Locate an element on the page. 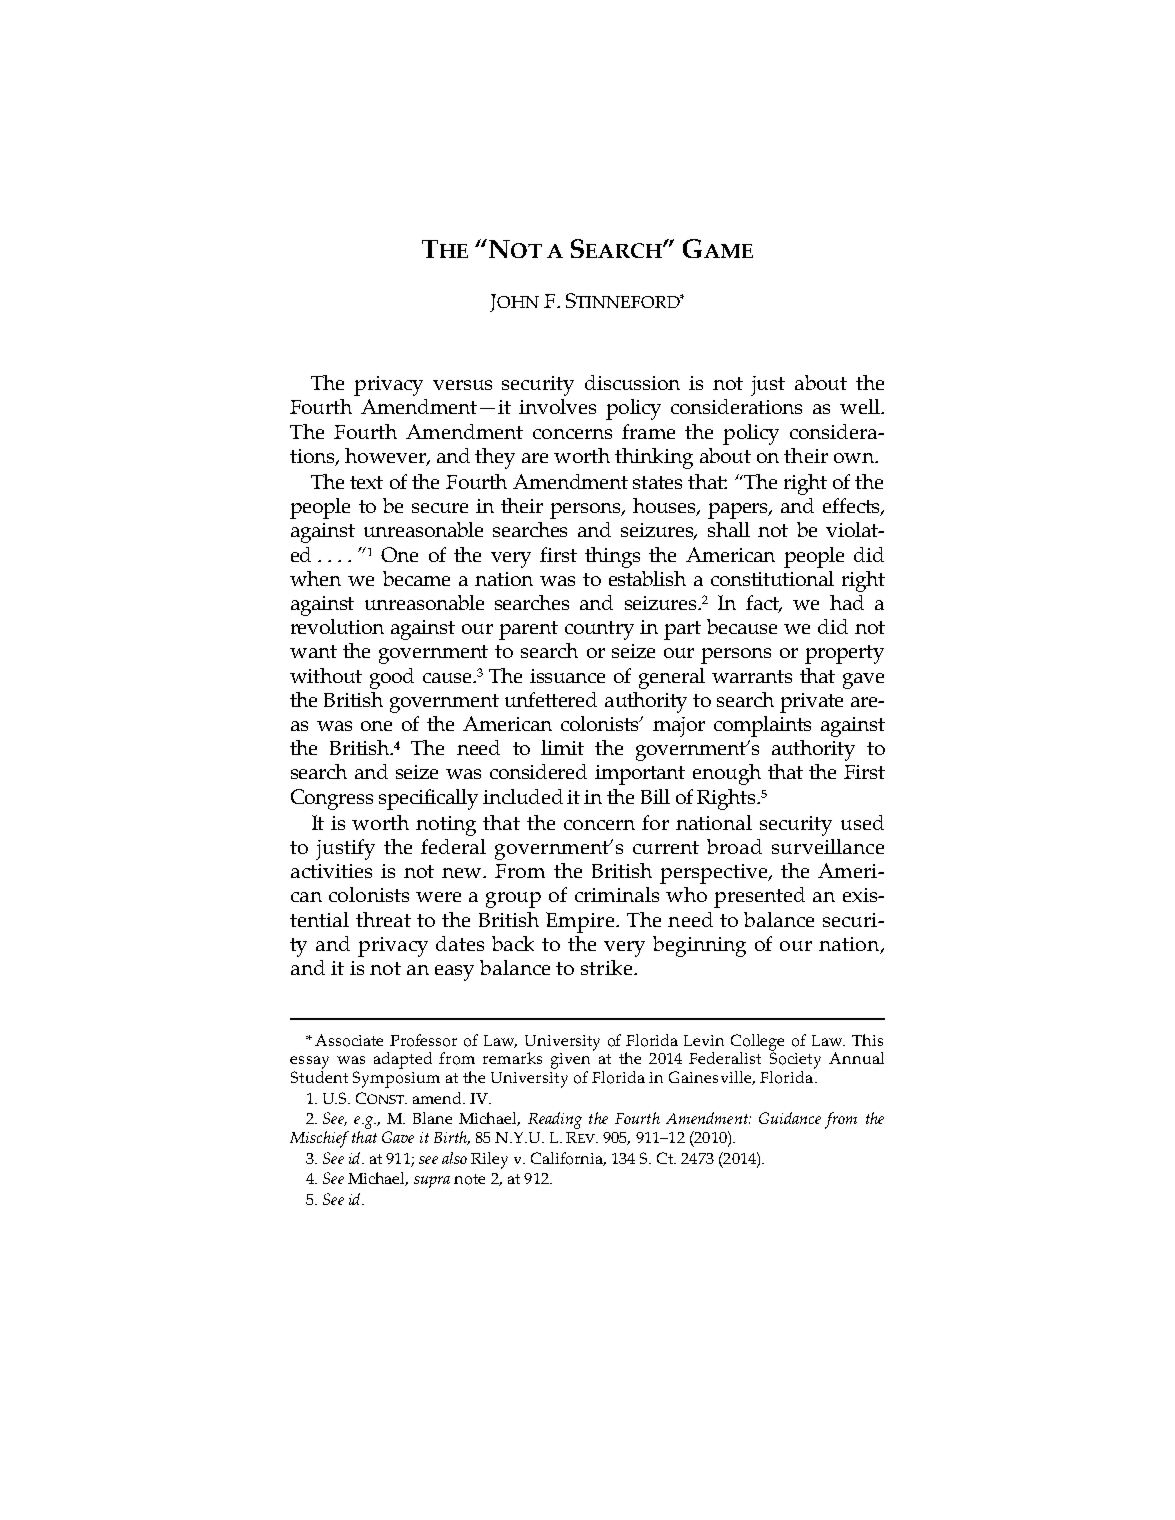 The height and width of the image is (1520, 1175). were is located at coordinates (438, 897).
